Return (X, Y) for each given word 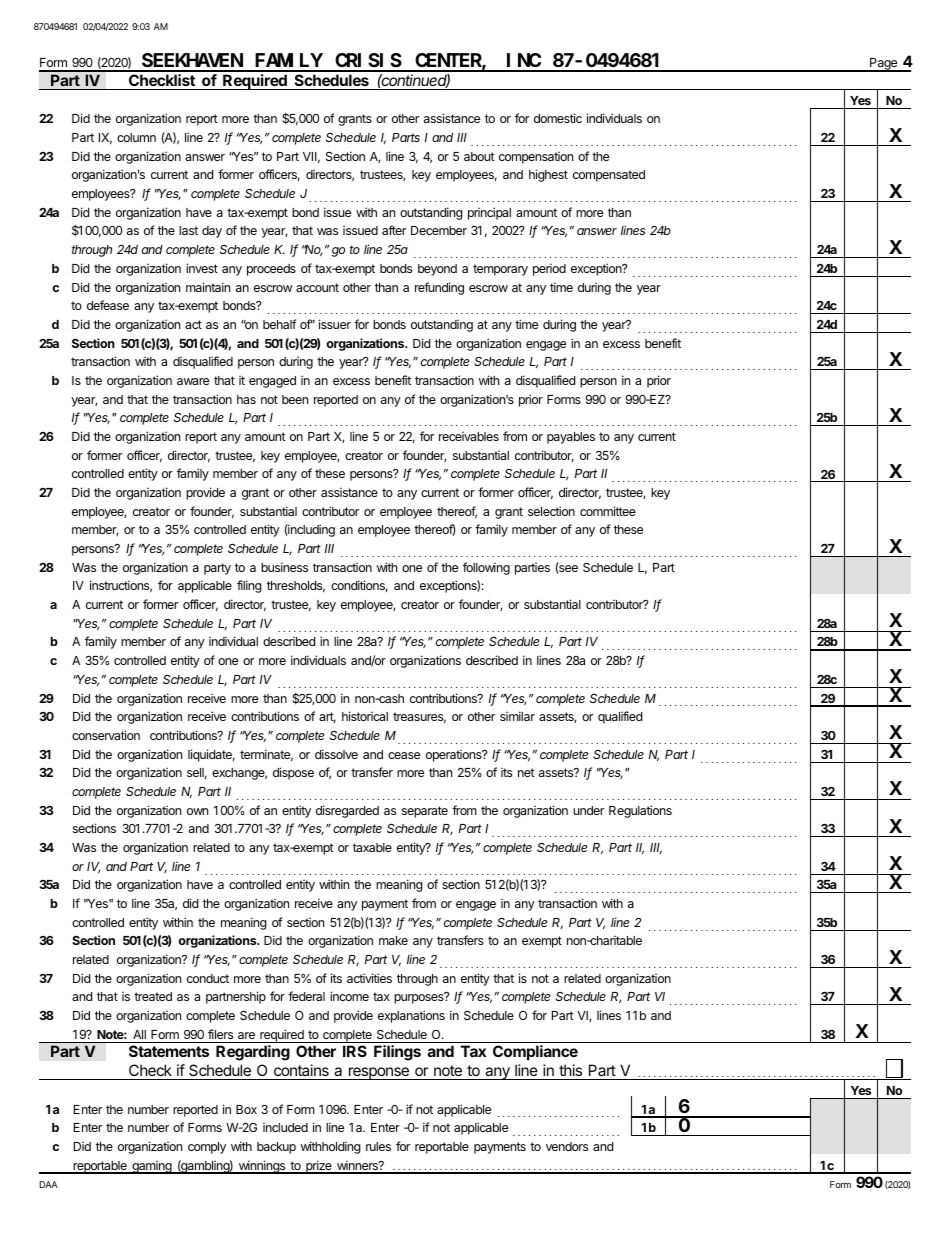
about (479, 156)
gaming (152, 1167)
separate (425, 812)
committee (608, 511)
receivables (469, 436)
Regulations (640, 811)
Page (884, 65)
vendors (567, 1146)
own (197, 811)
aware (193, 381)
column (136, 137)
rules (378, 1146)
